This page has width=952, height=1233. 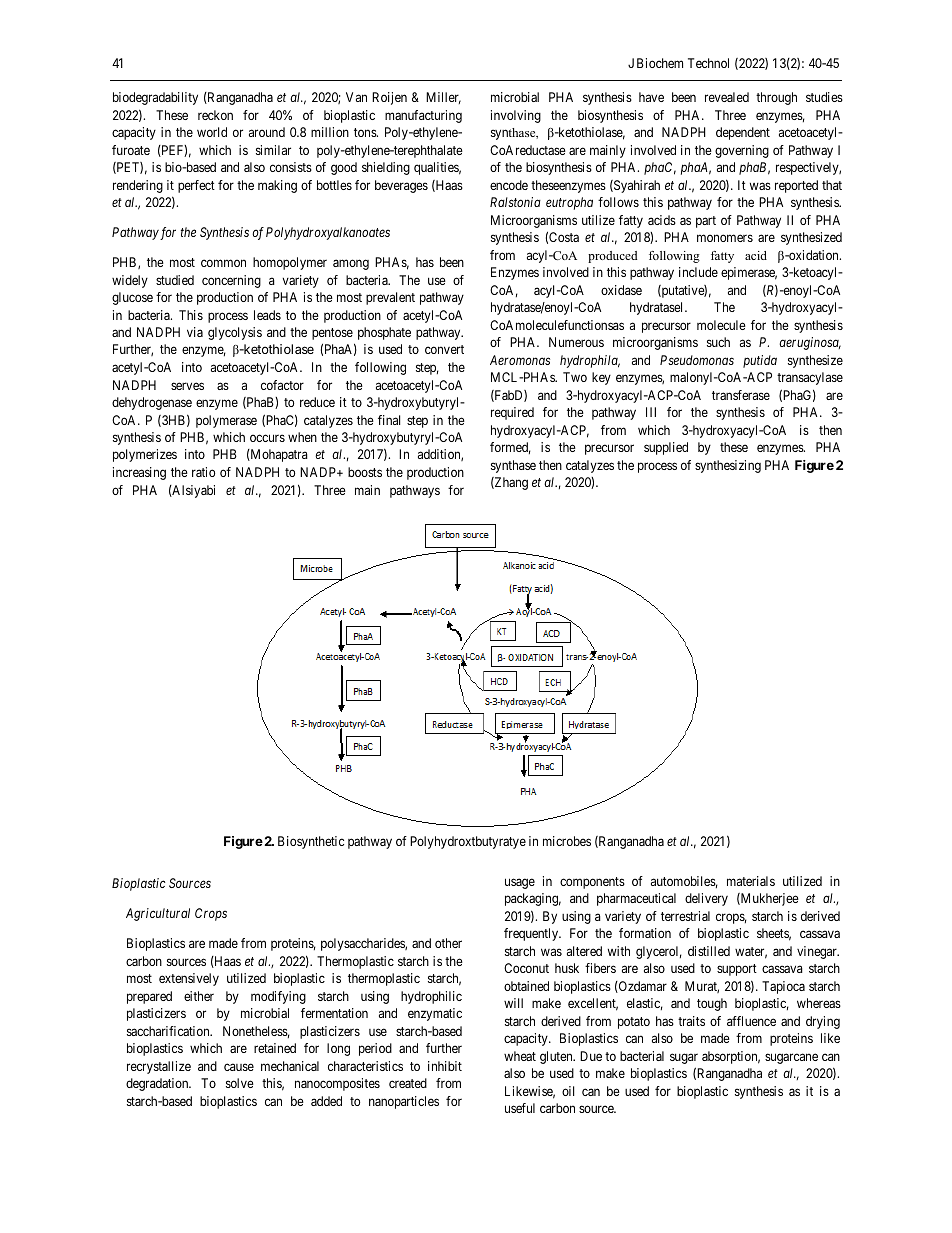 I want to click on solve, so click(x=240, y=1083).
